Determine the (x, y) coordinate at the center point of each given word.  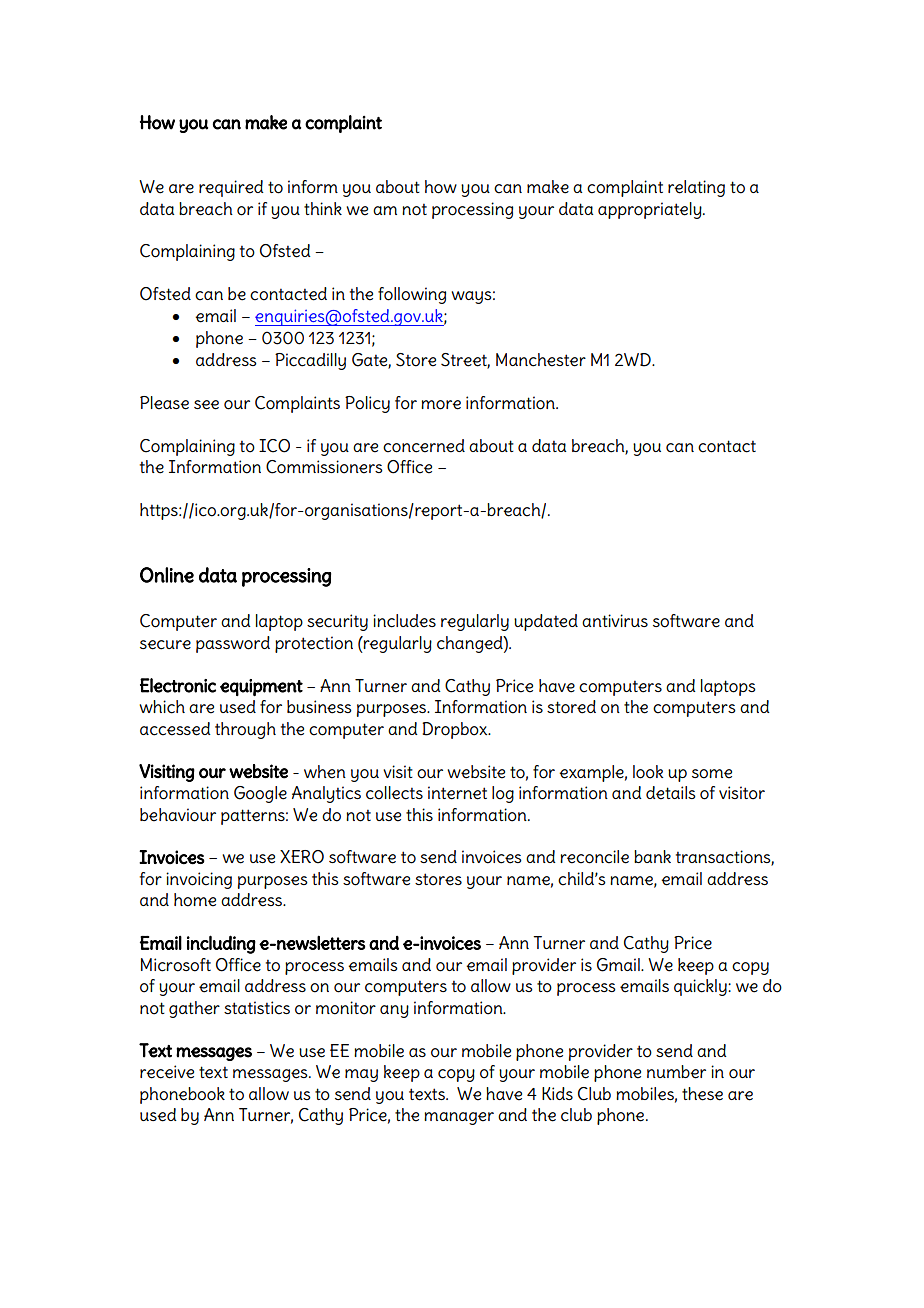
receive (167, 1072)
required (231, 188)
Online (167, 575)
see (206, 405)
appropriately (651, 210)
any (394, 1011)
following (412, 295)
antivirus (615, 620)
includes (404, 621)
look (648, 772)
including (221, 944)
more (441, 405)
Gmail (619, 965)
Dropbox (456, 730)
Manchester (541, 360)
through (245, 730)
